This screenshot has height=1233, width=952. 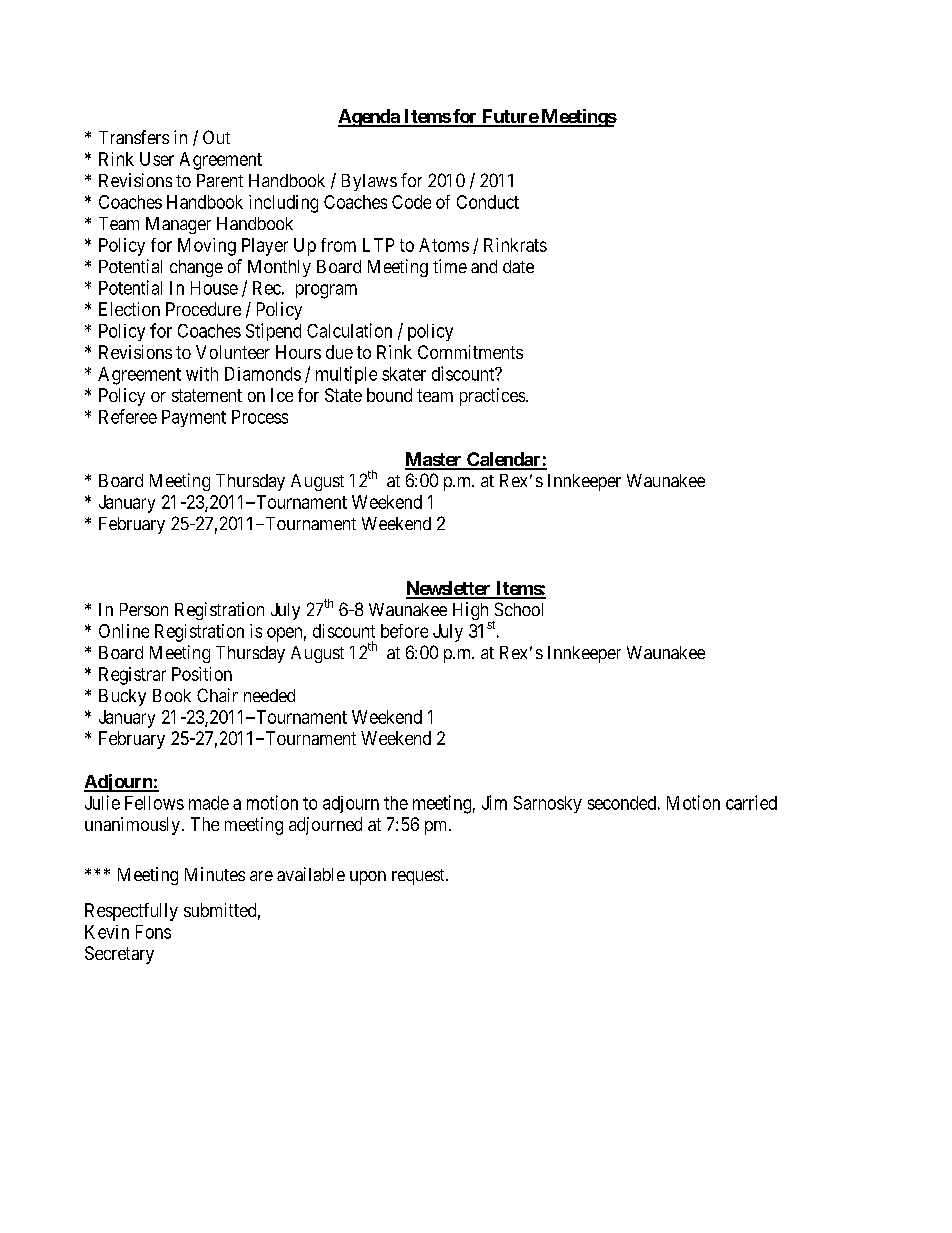 What do you see at coordinates (419, 877) in the screenshot?
I see `request` at bounding box center [419, 877].
